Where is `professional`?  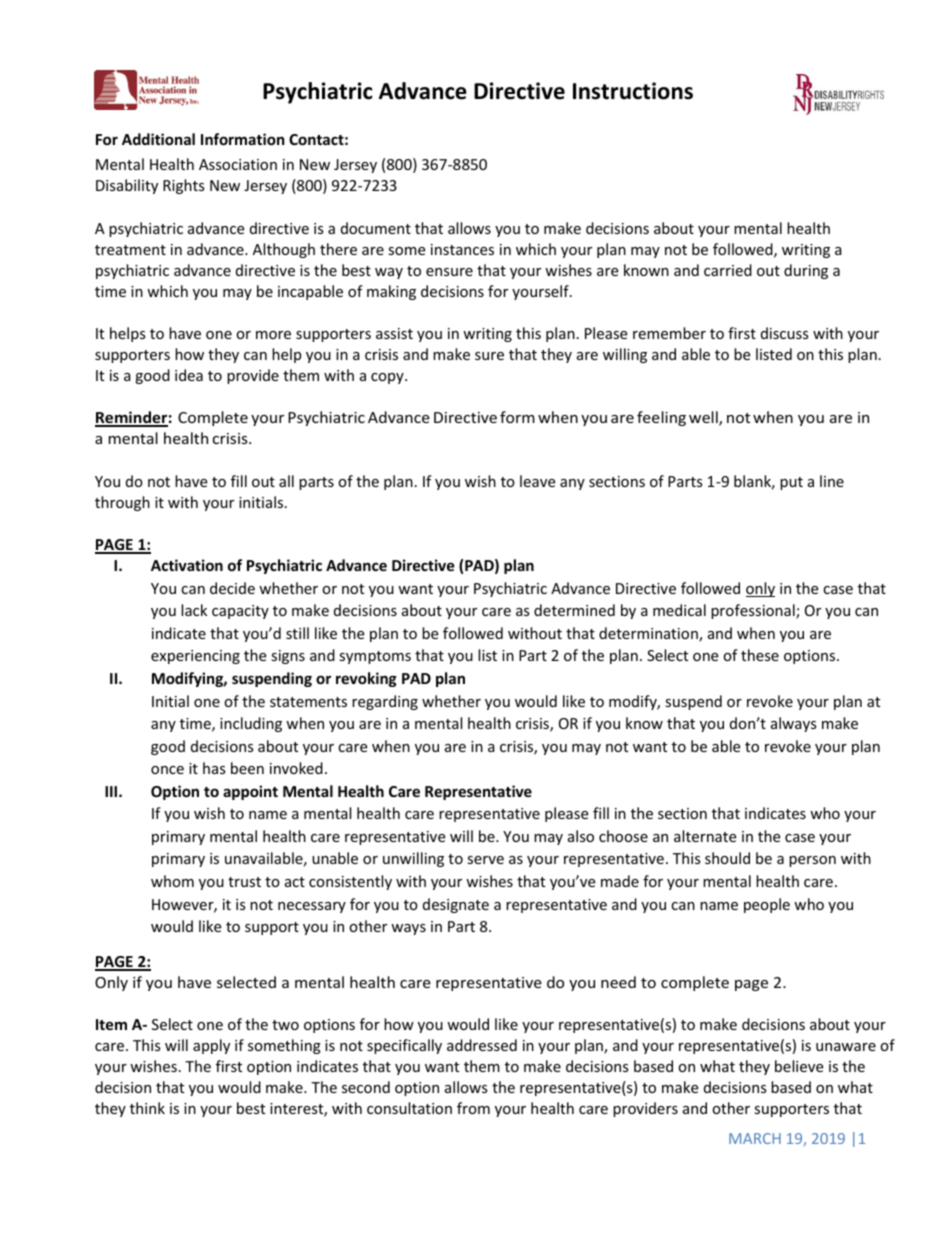
professional is located at coordinates (754, 611).
